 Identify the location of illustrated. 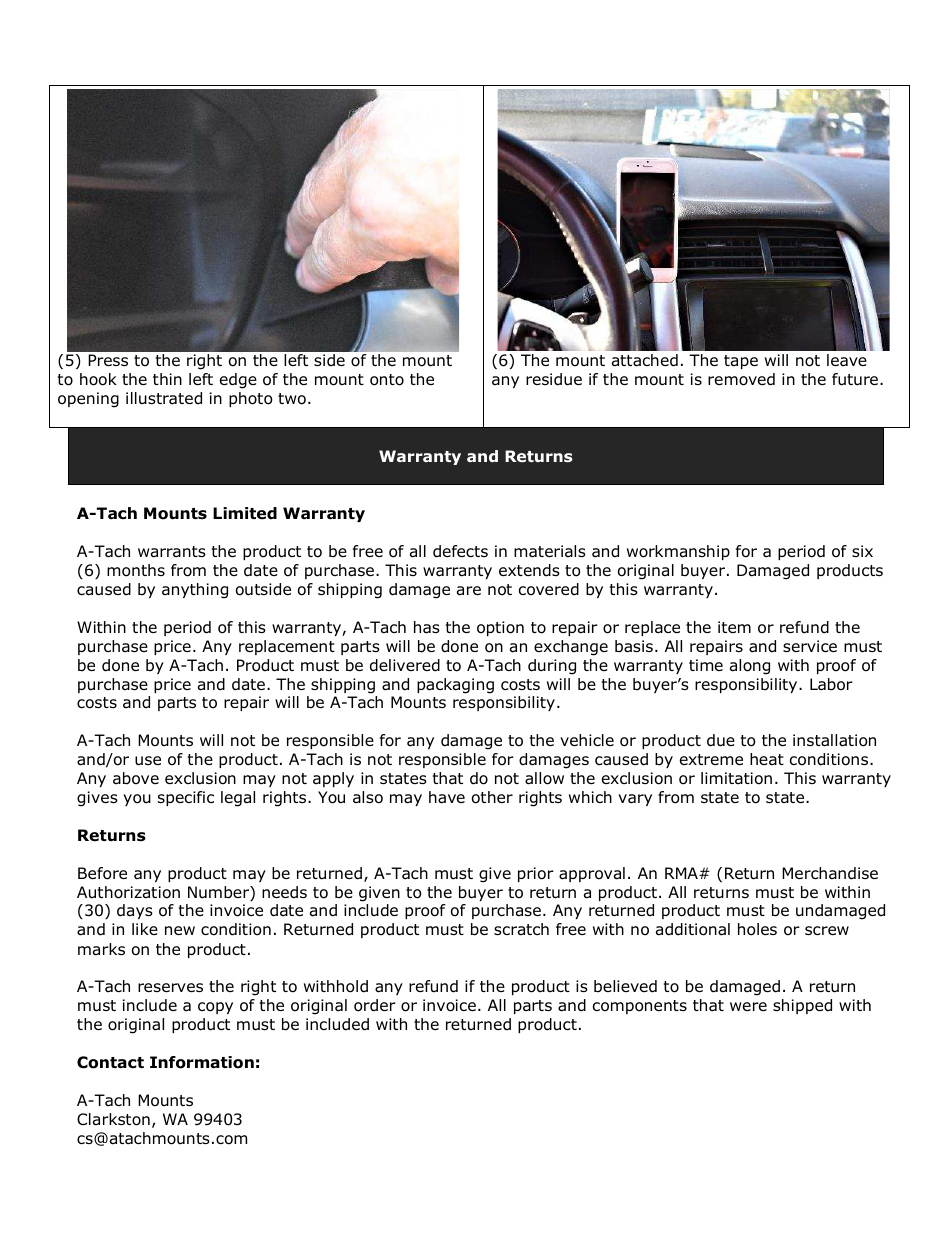
(164, 398).
